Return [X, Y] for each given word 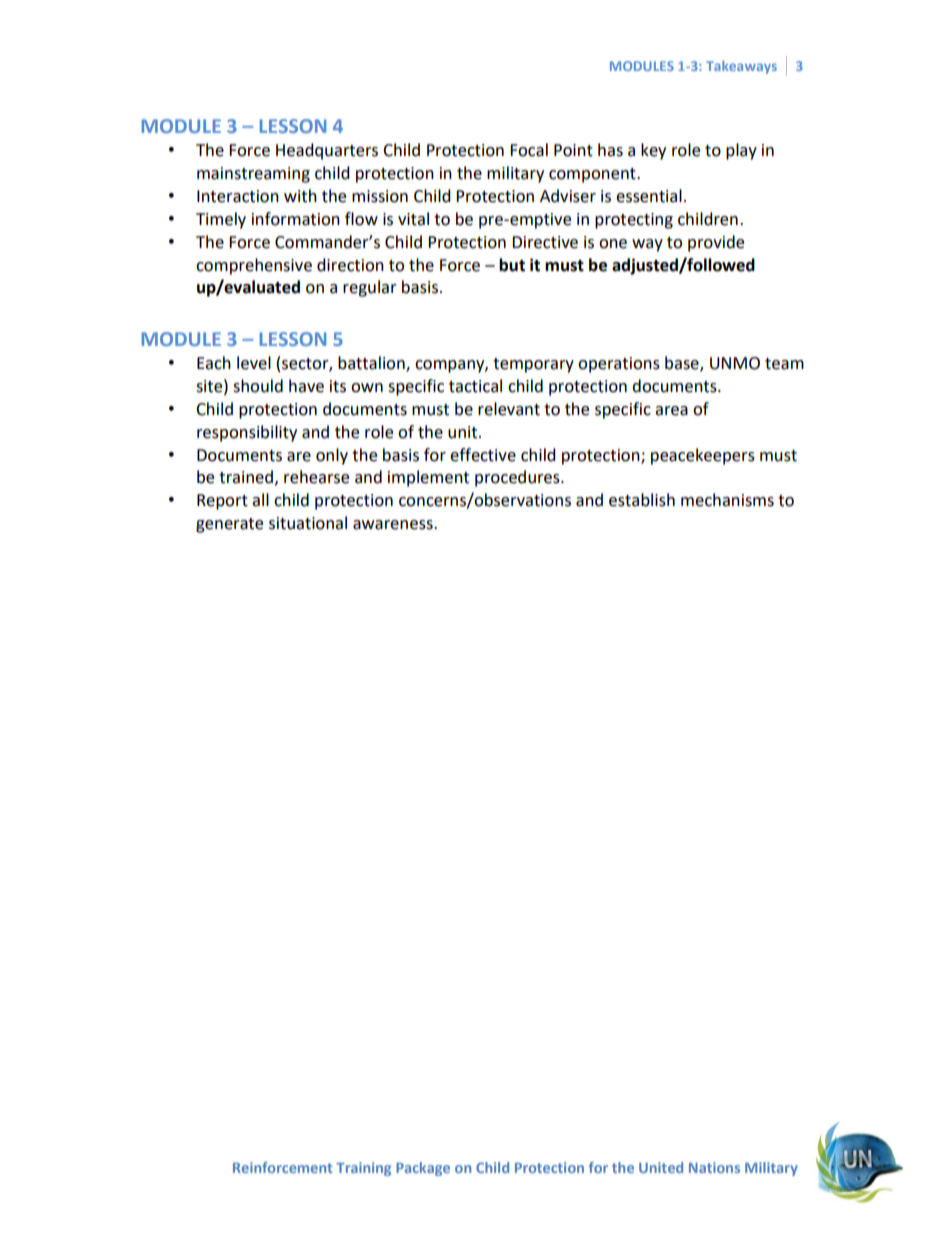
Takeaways [741, 67]
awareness [394, 525]
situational [308, 523]
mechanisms [727, 500]
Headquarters [327, 151]
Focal [529, 150]
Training [363, 1169]
